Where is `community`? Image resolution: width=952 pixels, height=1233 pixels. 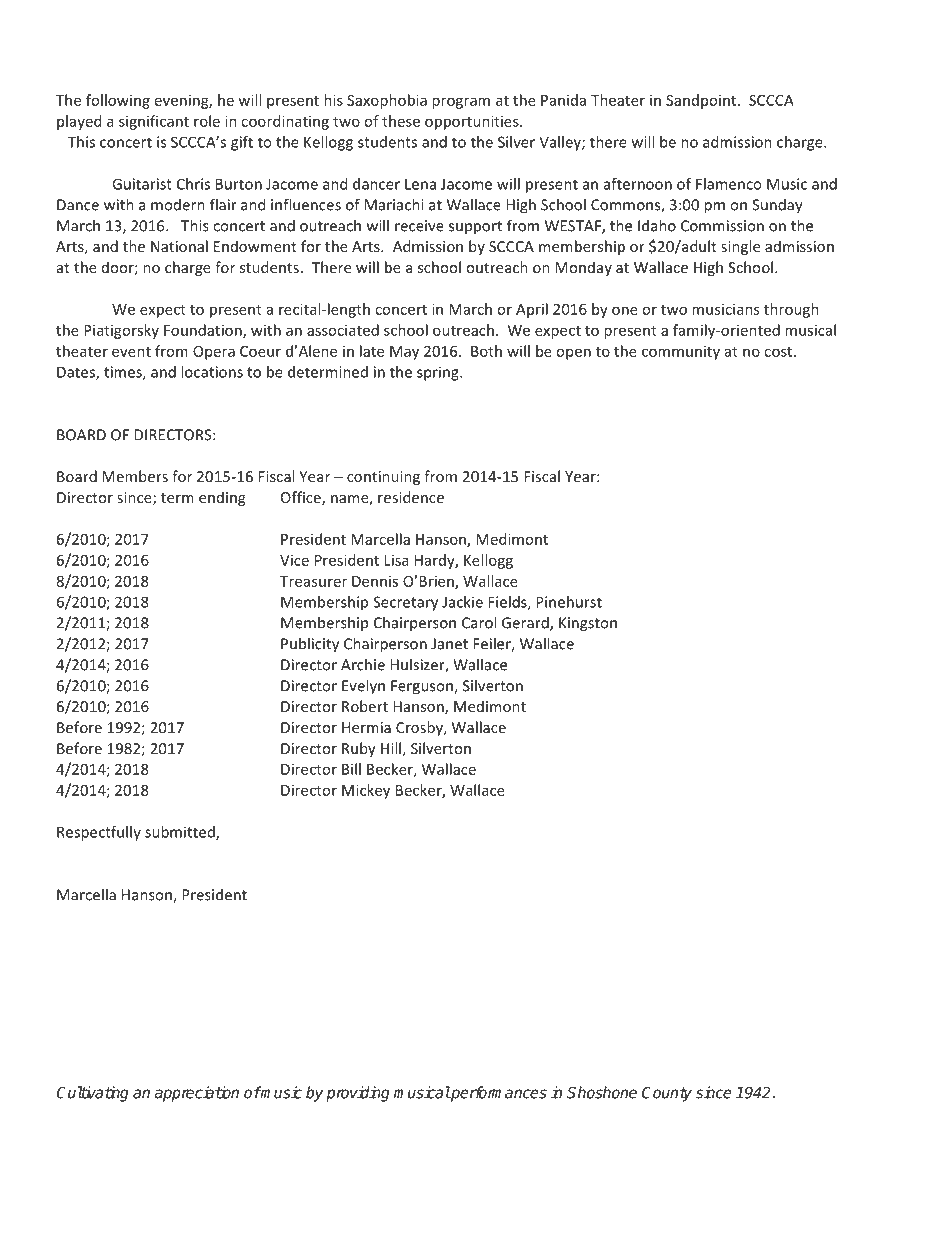 community is located at coordinates (681, 353).
